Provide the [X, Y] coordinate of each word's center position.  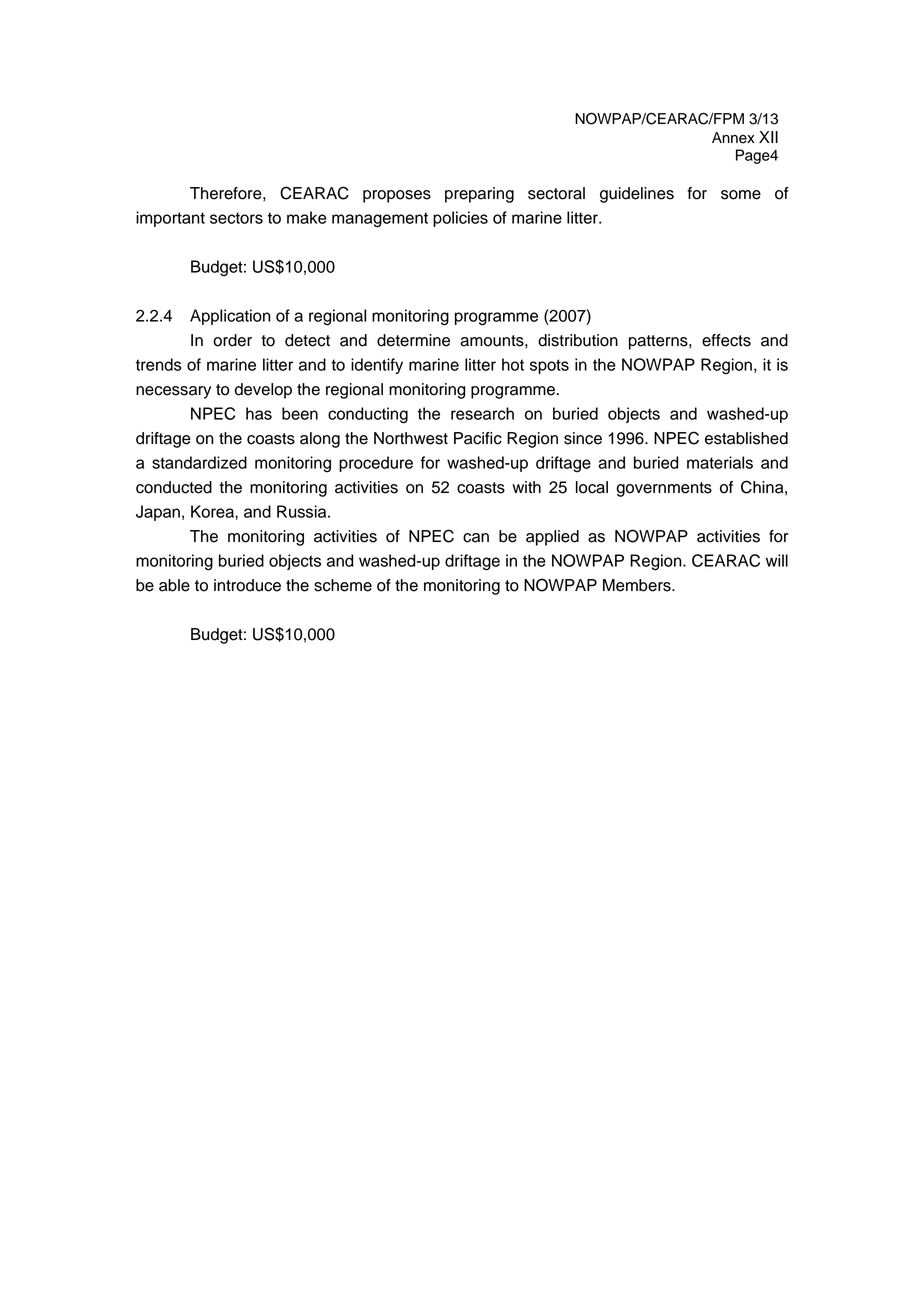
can [476, 538]
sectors [236, 218]
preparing [479, 195]
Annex [733, 138]
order [232, 340]
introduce [247, 585]
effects [726, 340]
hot [513, 364]
